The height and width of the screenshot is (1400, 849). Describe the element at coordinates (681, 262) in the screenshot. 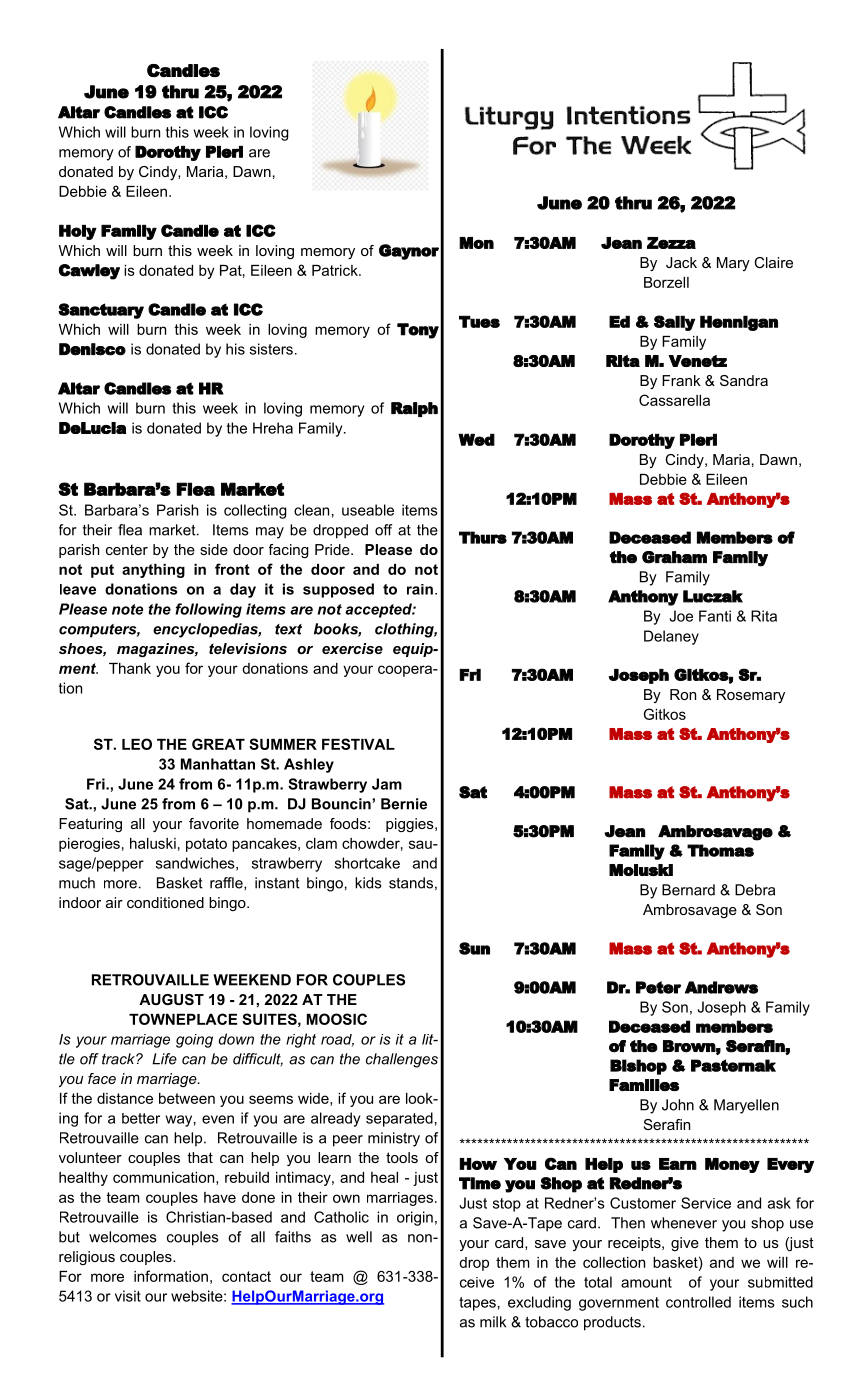

I see `Jack` at that location.
